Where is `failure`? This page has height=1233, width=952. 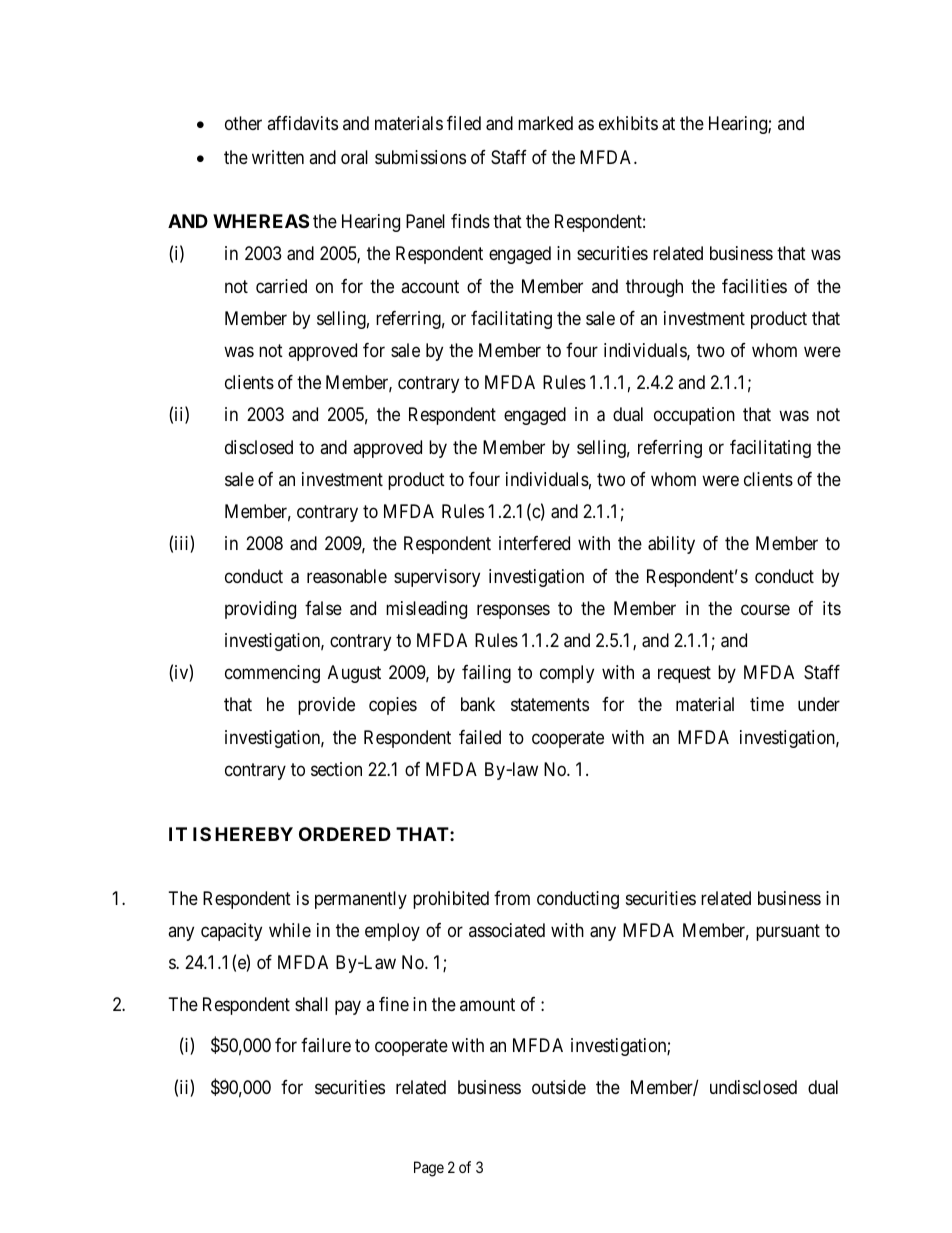
failure is located at coordinates (326, 1045).
